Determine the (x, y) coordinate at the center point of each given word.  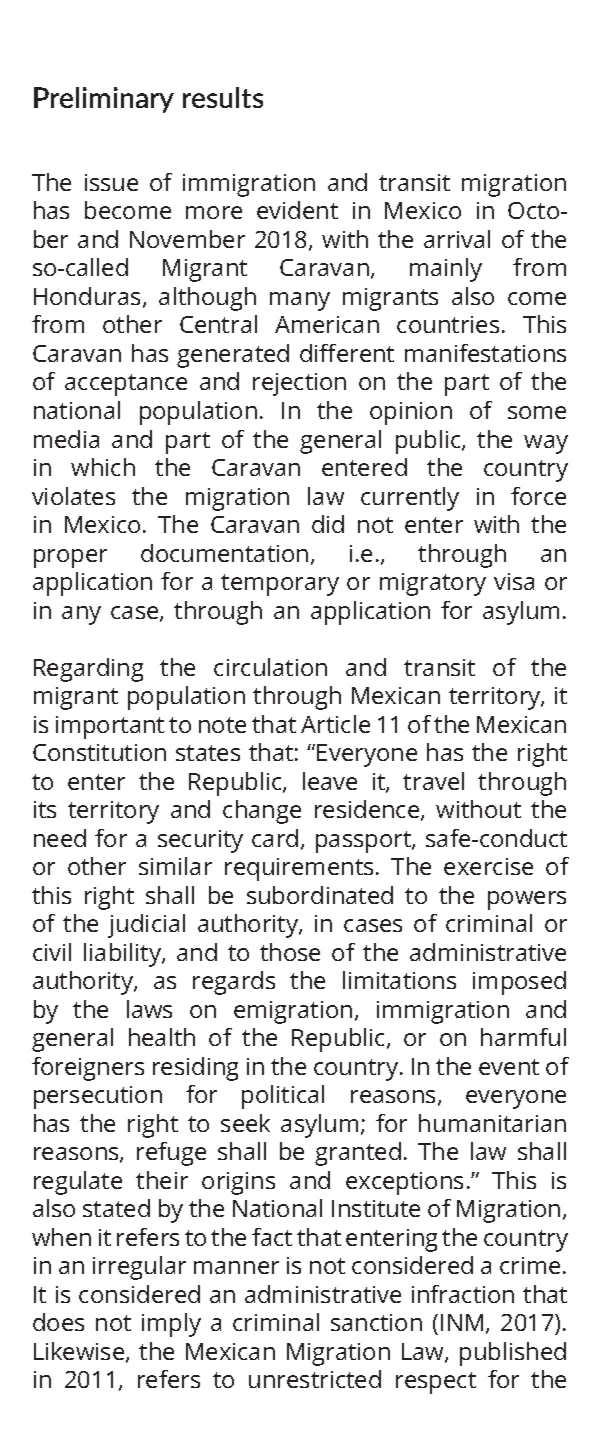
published (513, 1354)
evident (297, 210)
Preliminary (104, 100)
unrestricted (315, 1379)
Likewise (80, 1352)
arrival (457, 239)
